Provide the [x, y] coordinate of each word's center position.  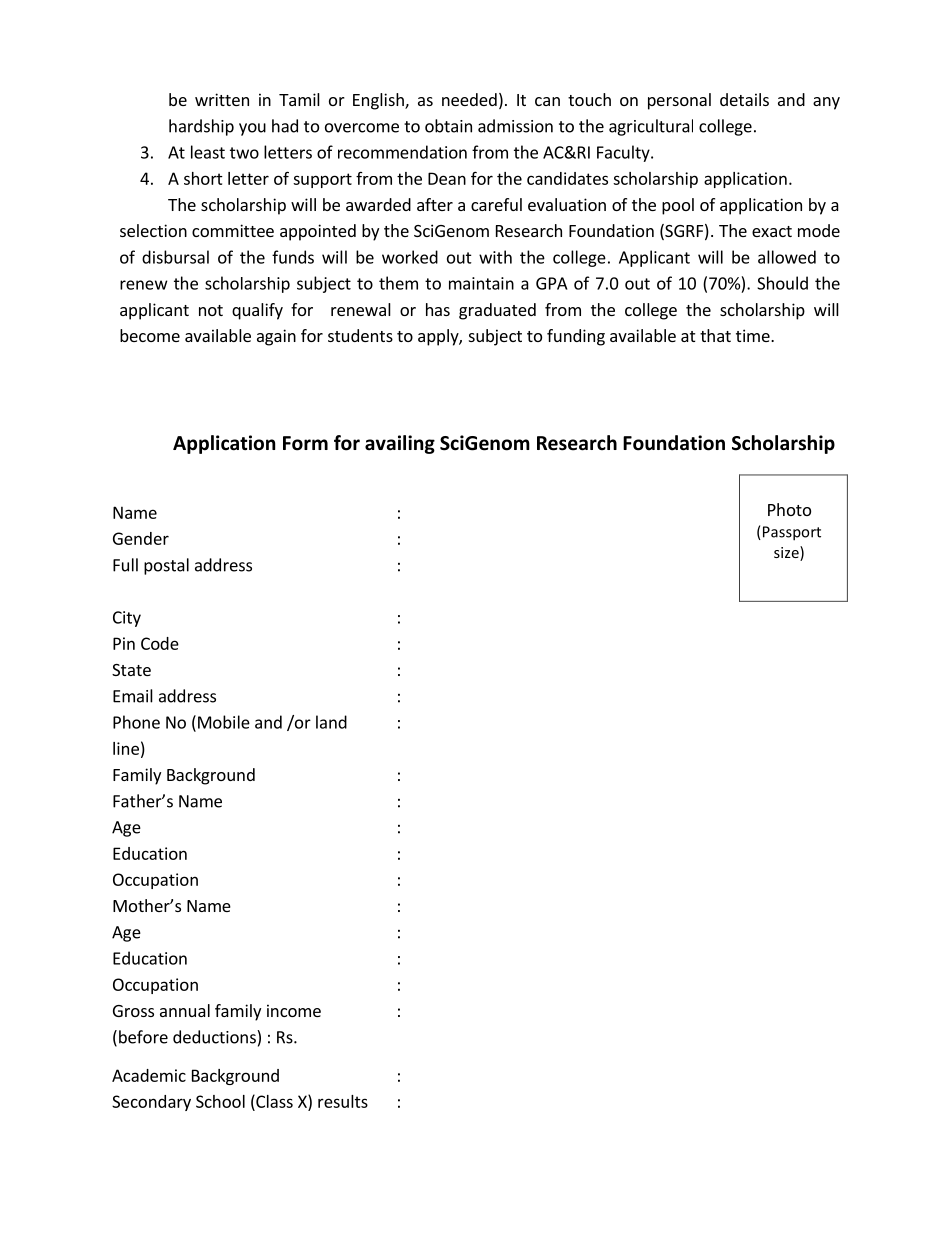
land [331, 722]
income [294, 1010]
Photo [789, 509]
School [220, 1101]
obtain [448, 126]
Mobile [224, 722]
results [343, 1101]
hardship [201, 127]
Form [305, 443]
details [744, 99]
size [787, 553]
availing [400, 444]
